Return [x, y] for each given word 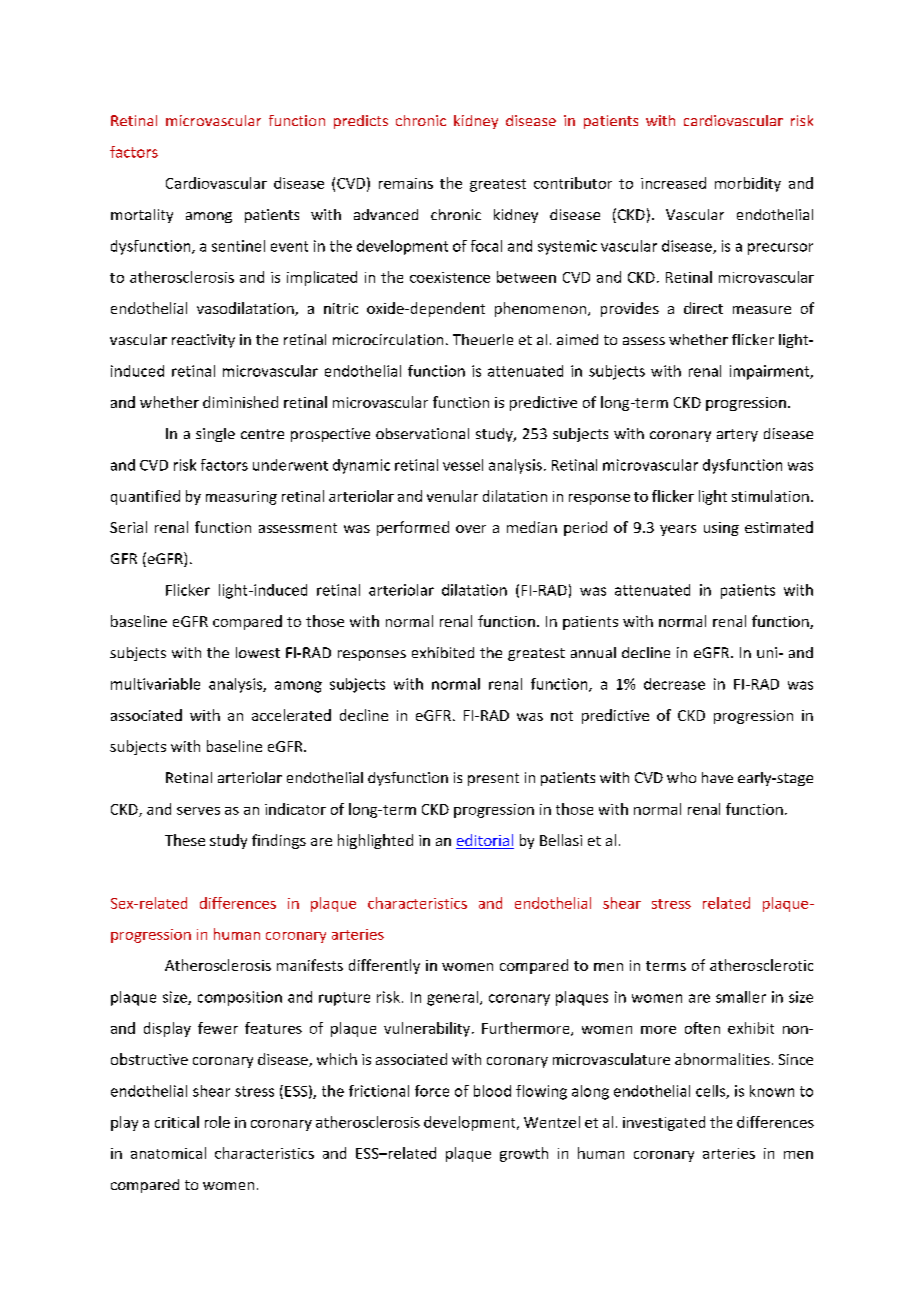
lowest [258, 652]
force [432, 1091]
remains [406, 183]
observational [422, 433]
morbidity [748, 184]
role [217, 1122]
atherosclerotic [761, 965]
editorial [485, 841]
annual [593, 652]
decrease [674, 684]
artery [737, 435]
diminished [240, 402]
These [185, 840]
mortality [142, 216]
